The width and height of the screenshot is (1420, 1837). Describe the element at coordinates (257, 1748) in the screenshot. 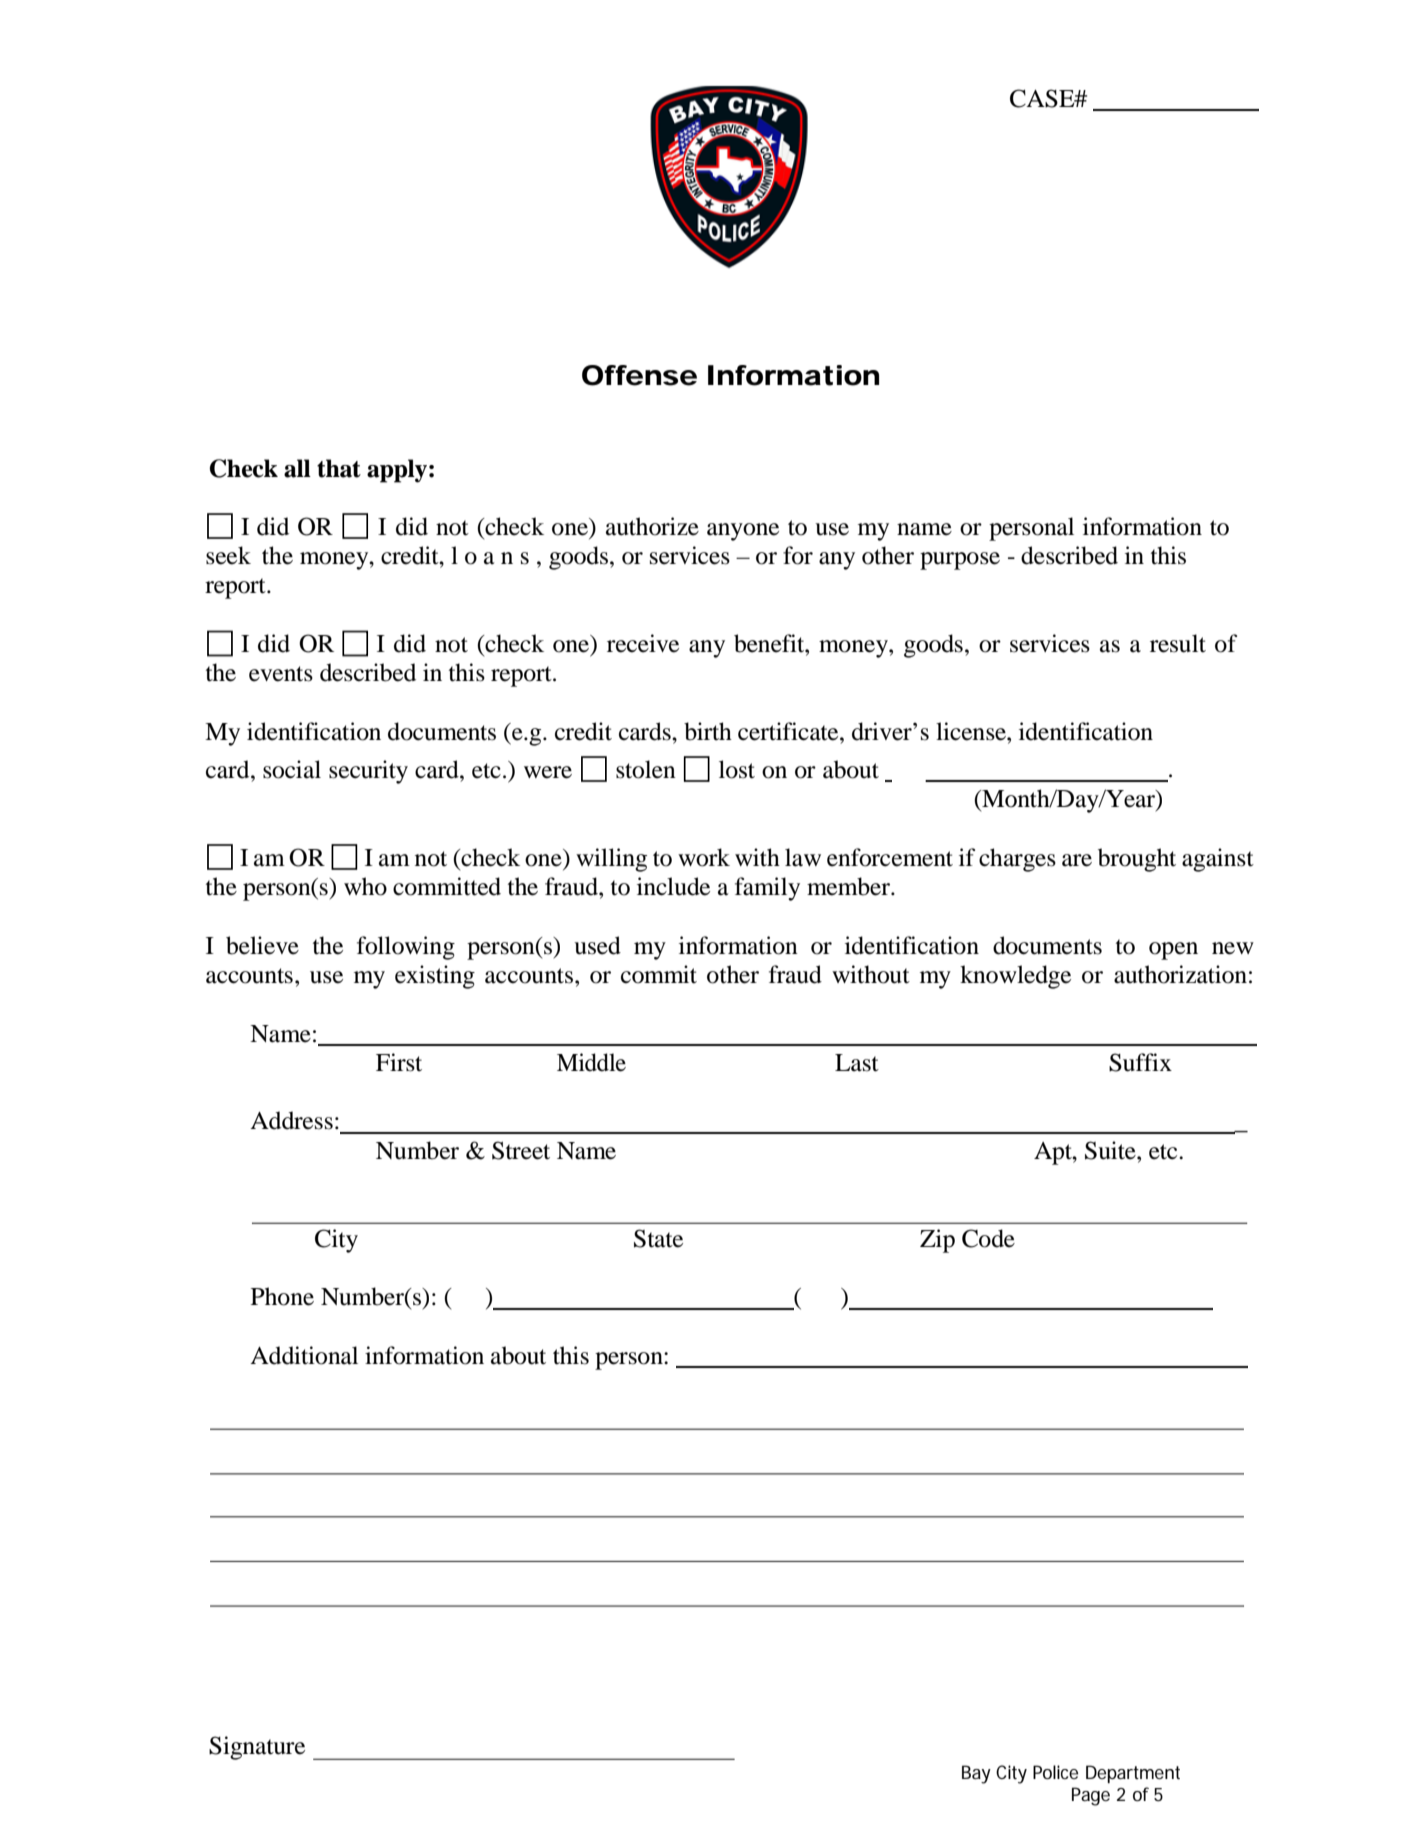

I see `Signature` at that location.
